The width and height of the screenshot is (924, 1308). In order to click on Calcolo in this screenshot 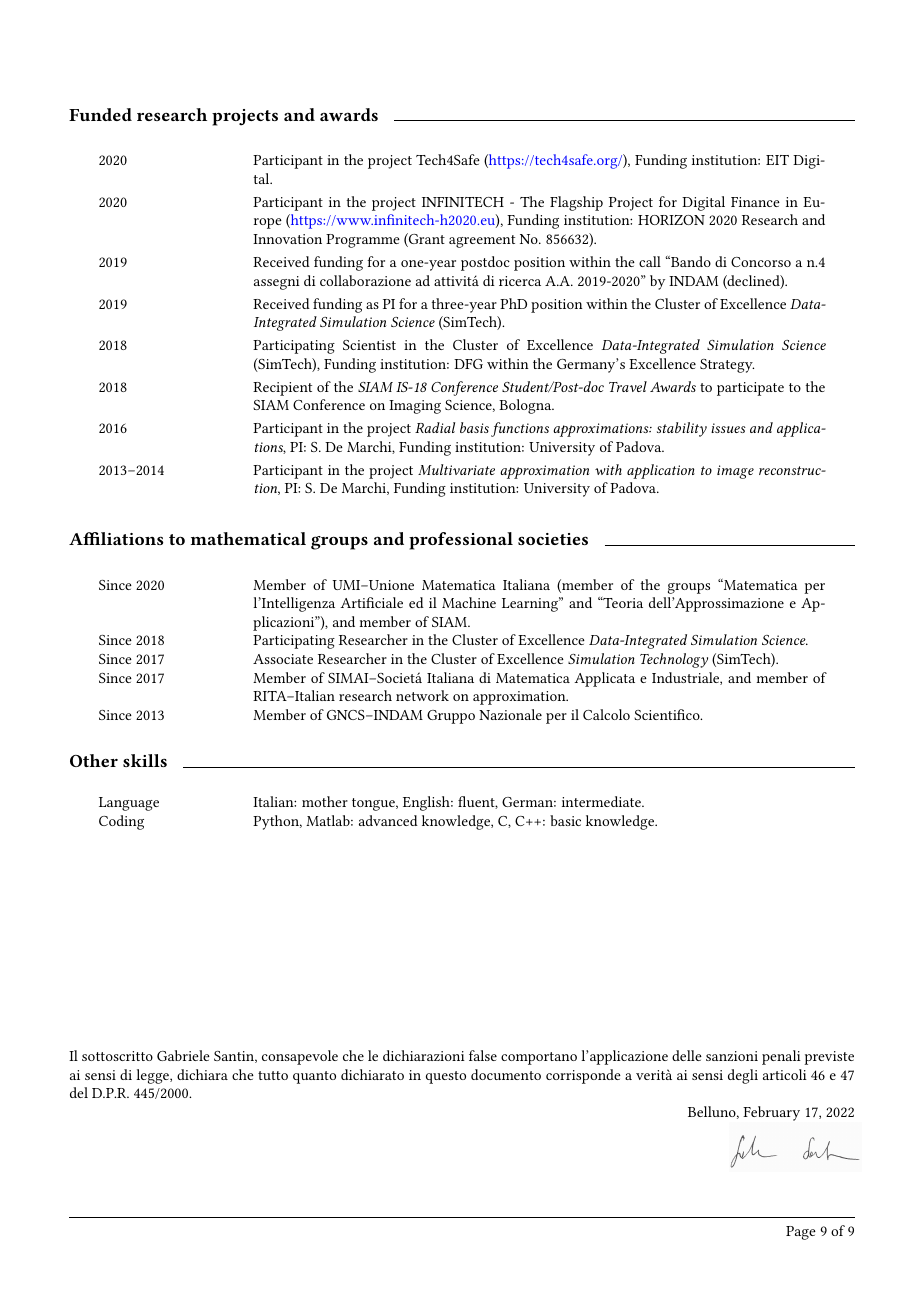, I will do `click(606, 714)`.
